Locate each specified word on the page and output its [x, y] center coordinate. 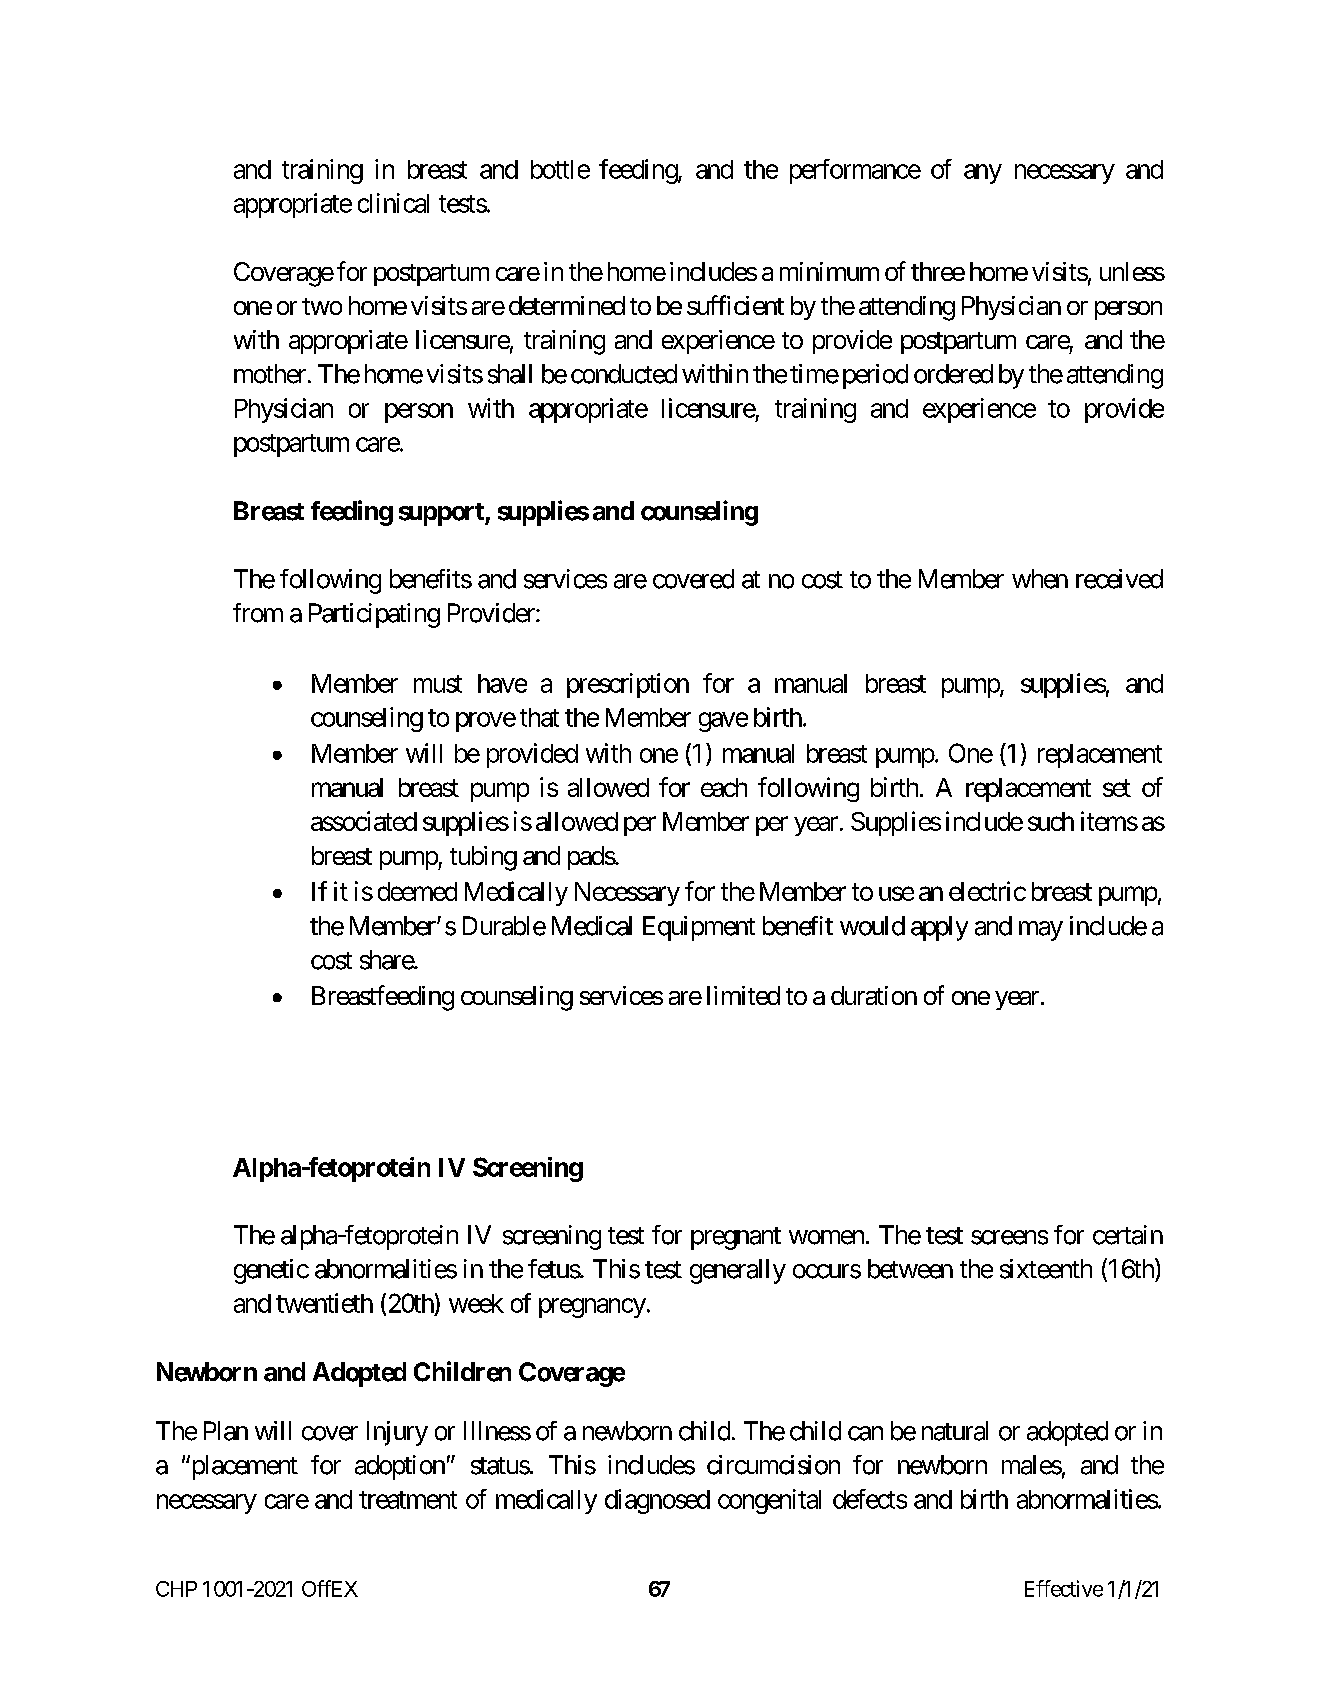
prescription [628, 685]
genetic [271, 1271]
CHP [176, 1589]
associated [364, 821]
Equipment [699, 928]
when [1040, 579]
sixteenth [1046, 1269]
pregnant [736, 1238]
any [983, 174]
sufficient [735, 305]
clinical [393, 203]
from [258, 613]
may [1041, 931]
